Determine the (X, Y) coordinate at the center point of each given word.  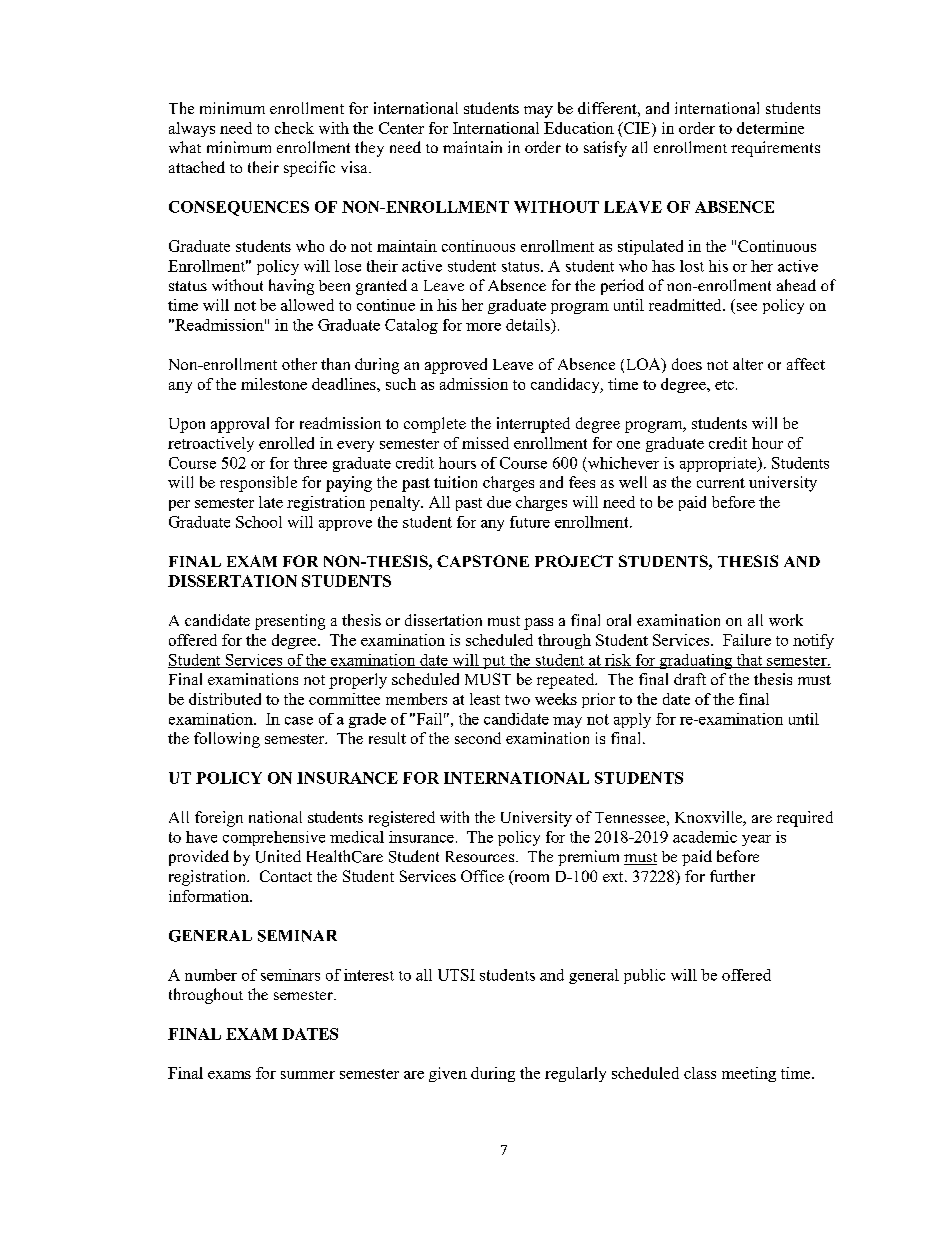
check (294, 128)
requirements (775, 149)
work (786, 620)
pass (538, 624)
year (756, 840)
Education (579, 128)
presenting (290, 622)
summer (308, 1075)
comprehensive (274, 838)
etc (724, 385)
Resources (480, 856)
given (448, 1074)
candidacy (566, 385)
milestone (274, 384)
